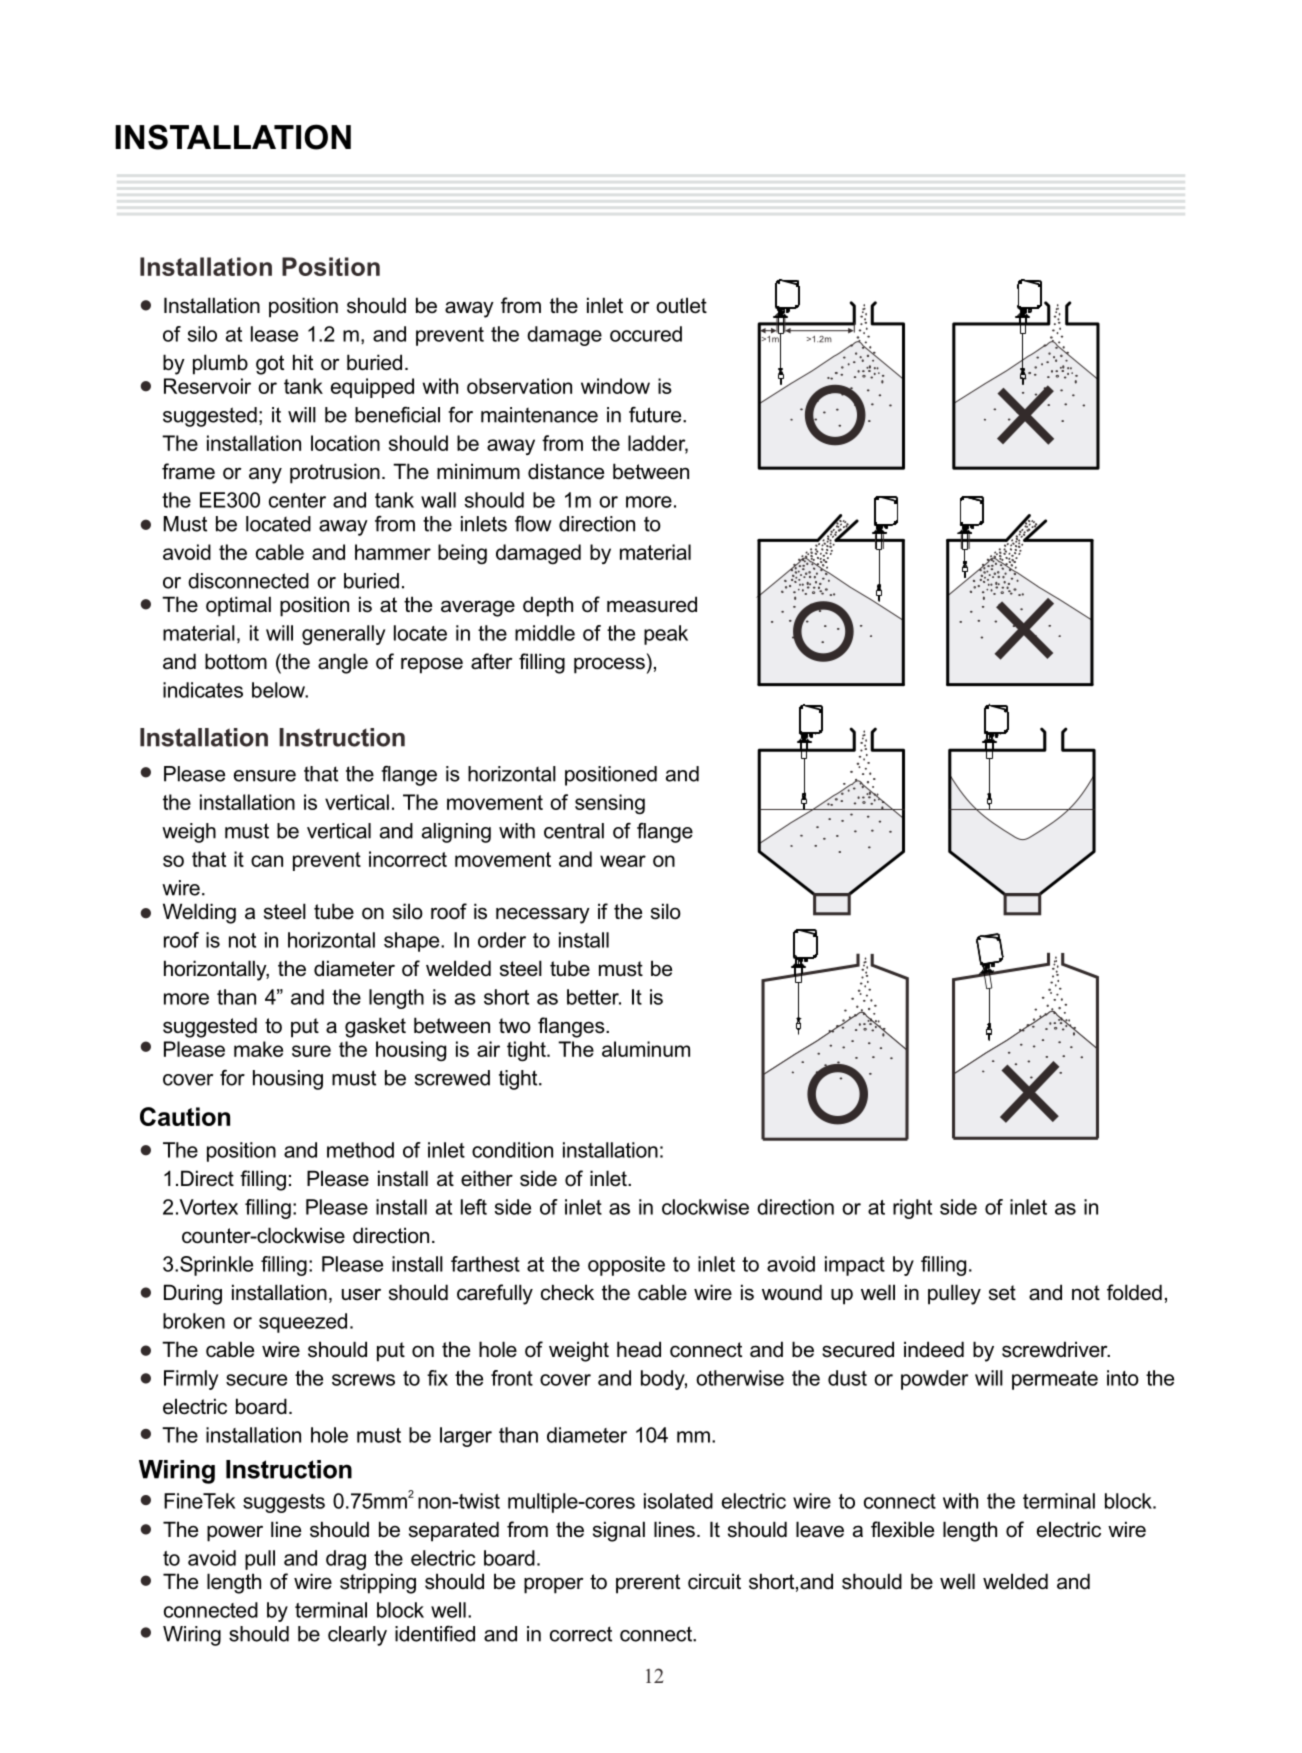  What do you see at coordinates (912, 1209) in the screenshot?
I see `right` at bounding box center [912, 1209].
